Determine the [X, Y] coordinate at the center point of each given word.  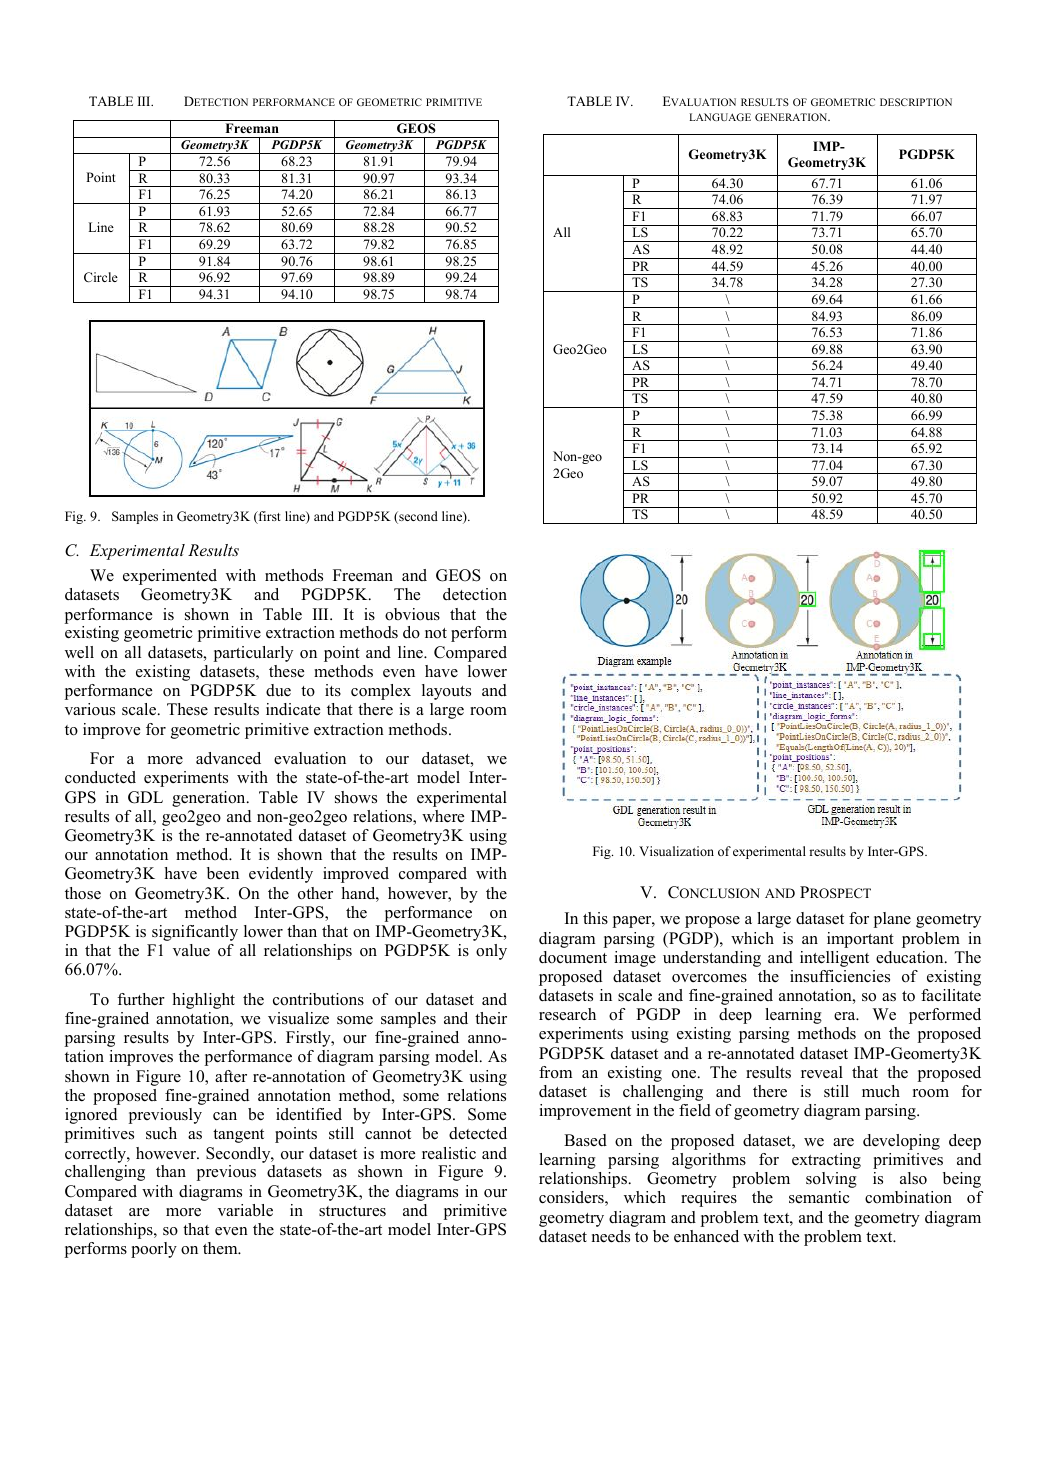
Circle [101, 277]
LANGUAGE [720, 117]
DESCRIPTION [916, 102]
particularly [253, 654]
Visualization [676, 851]
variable [245, 1210]
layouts [446, 692]
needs [611, 1236]
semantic [819, 1197]
